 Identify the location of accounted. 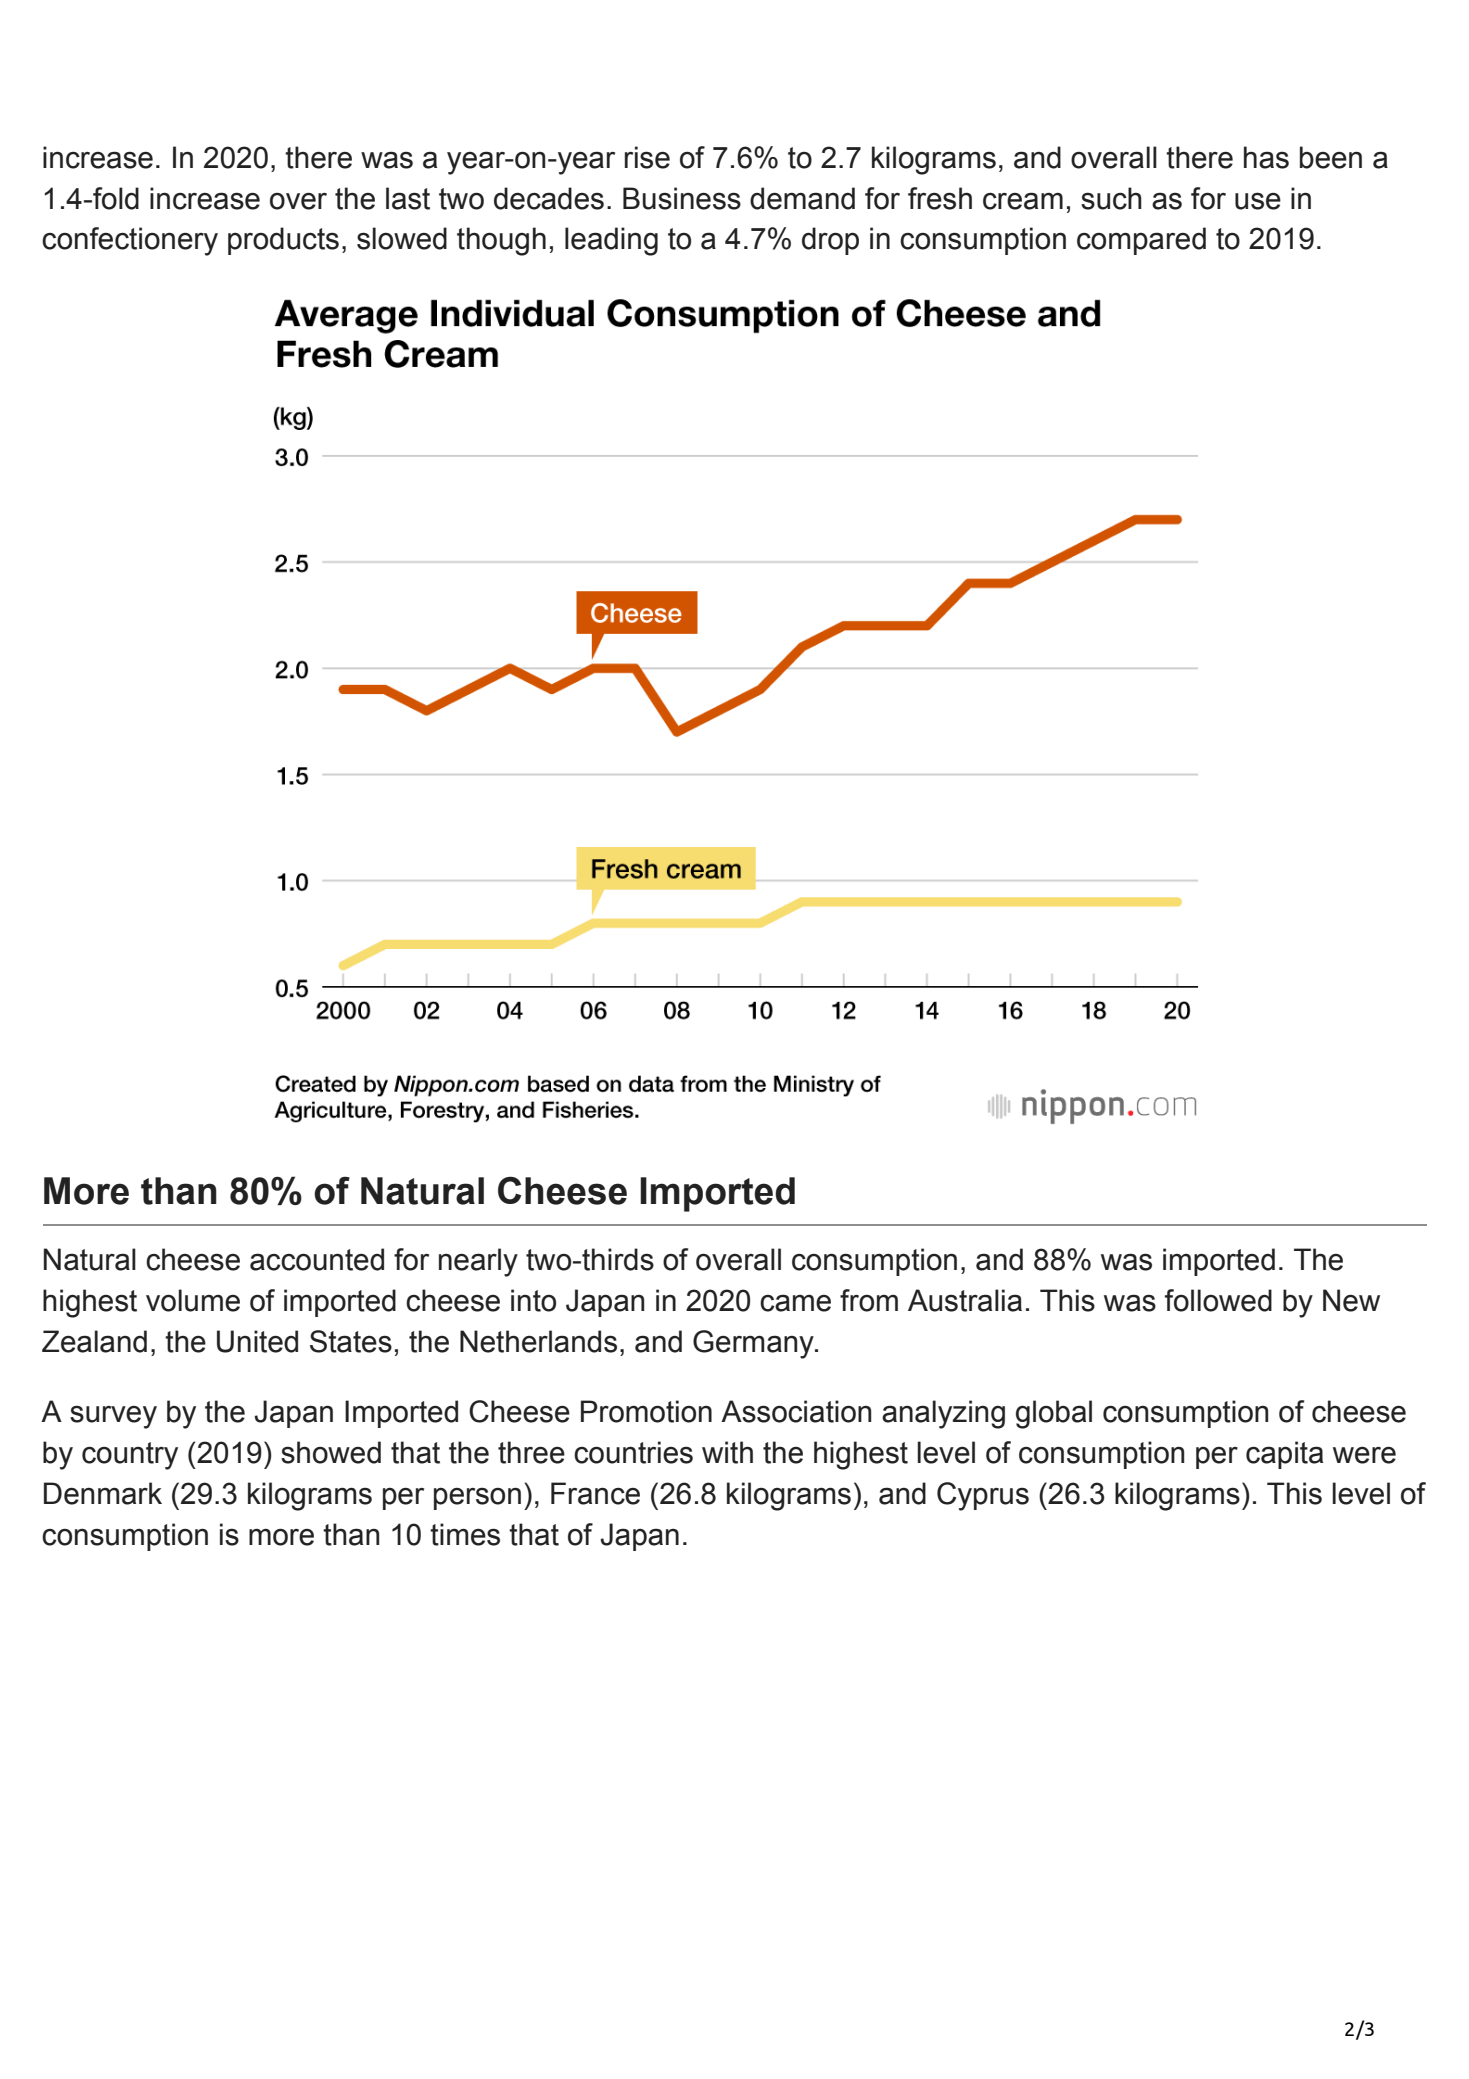
(317, 1259).
